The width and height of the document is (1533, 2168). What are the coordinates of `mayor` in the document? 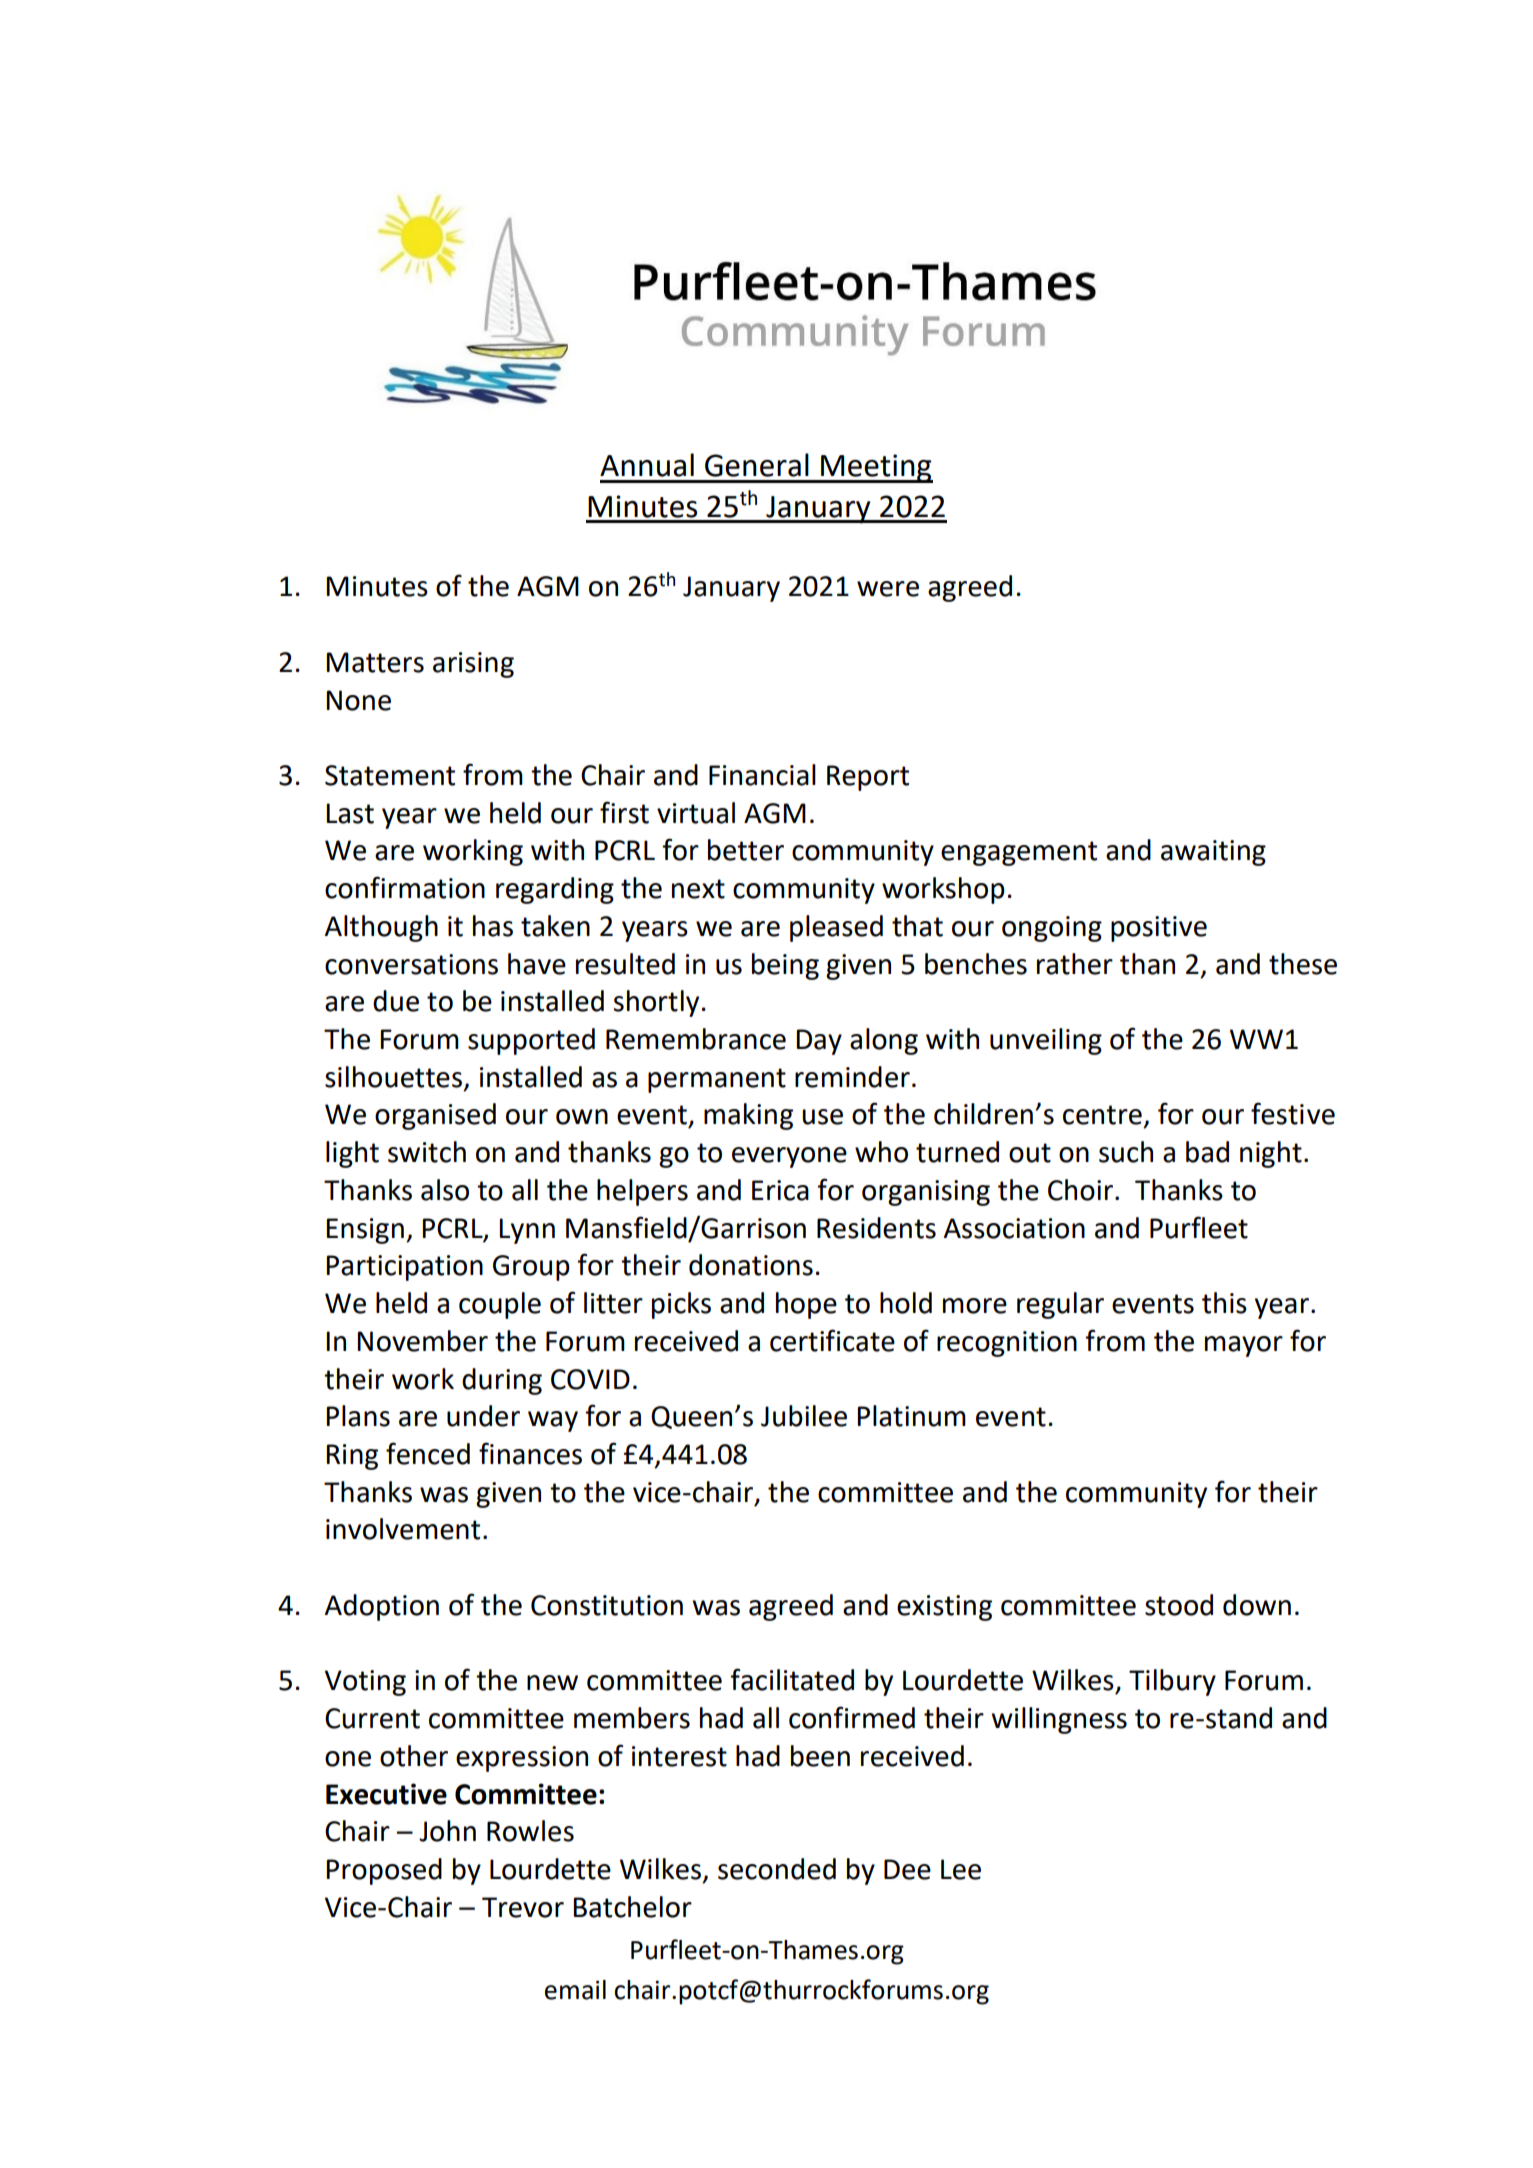 It's located at (1244, 1346).
